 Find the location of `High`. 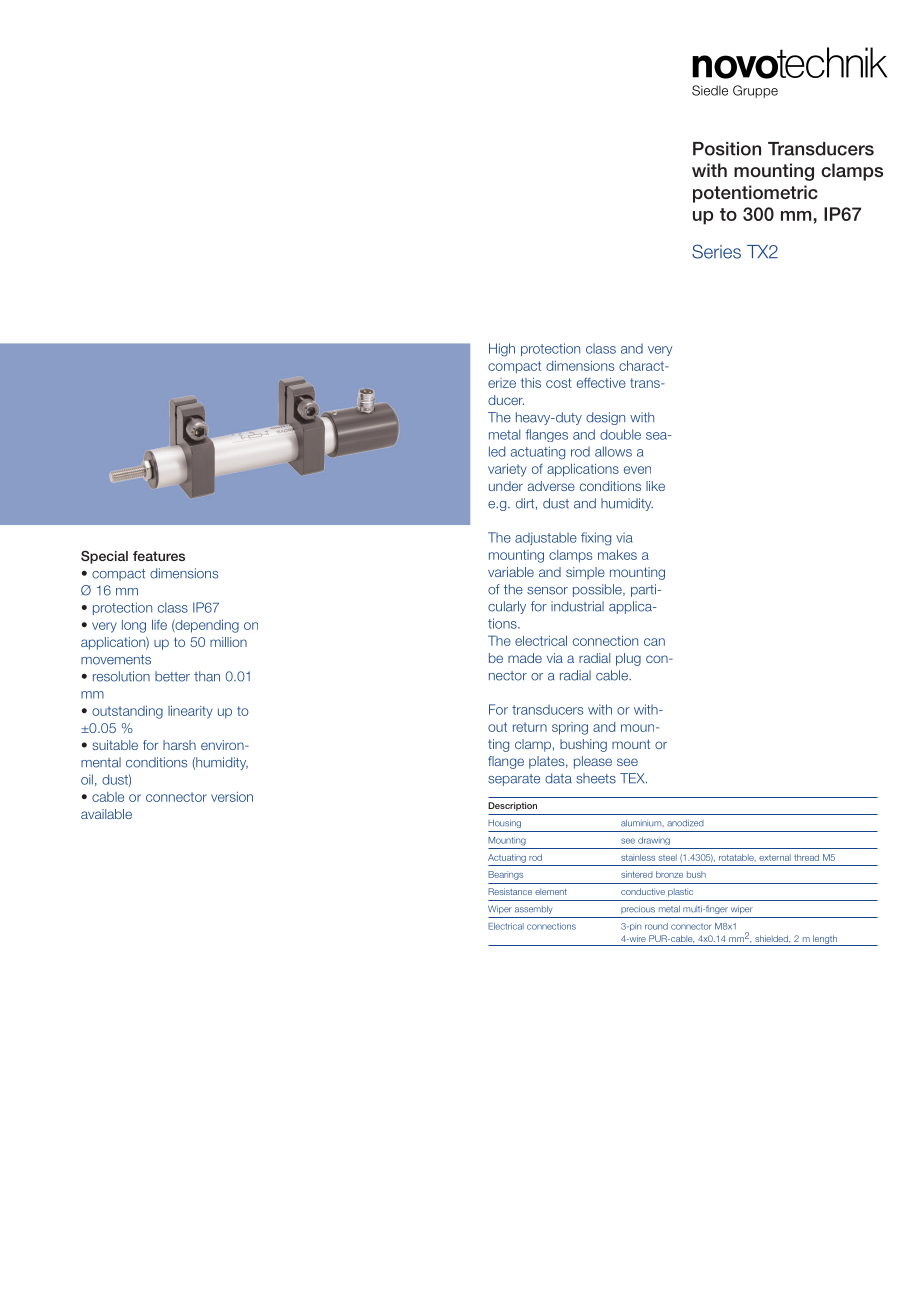

High is located at coordinates (502, 350).
